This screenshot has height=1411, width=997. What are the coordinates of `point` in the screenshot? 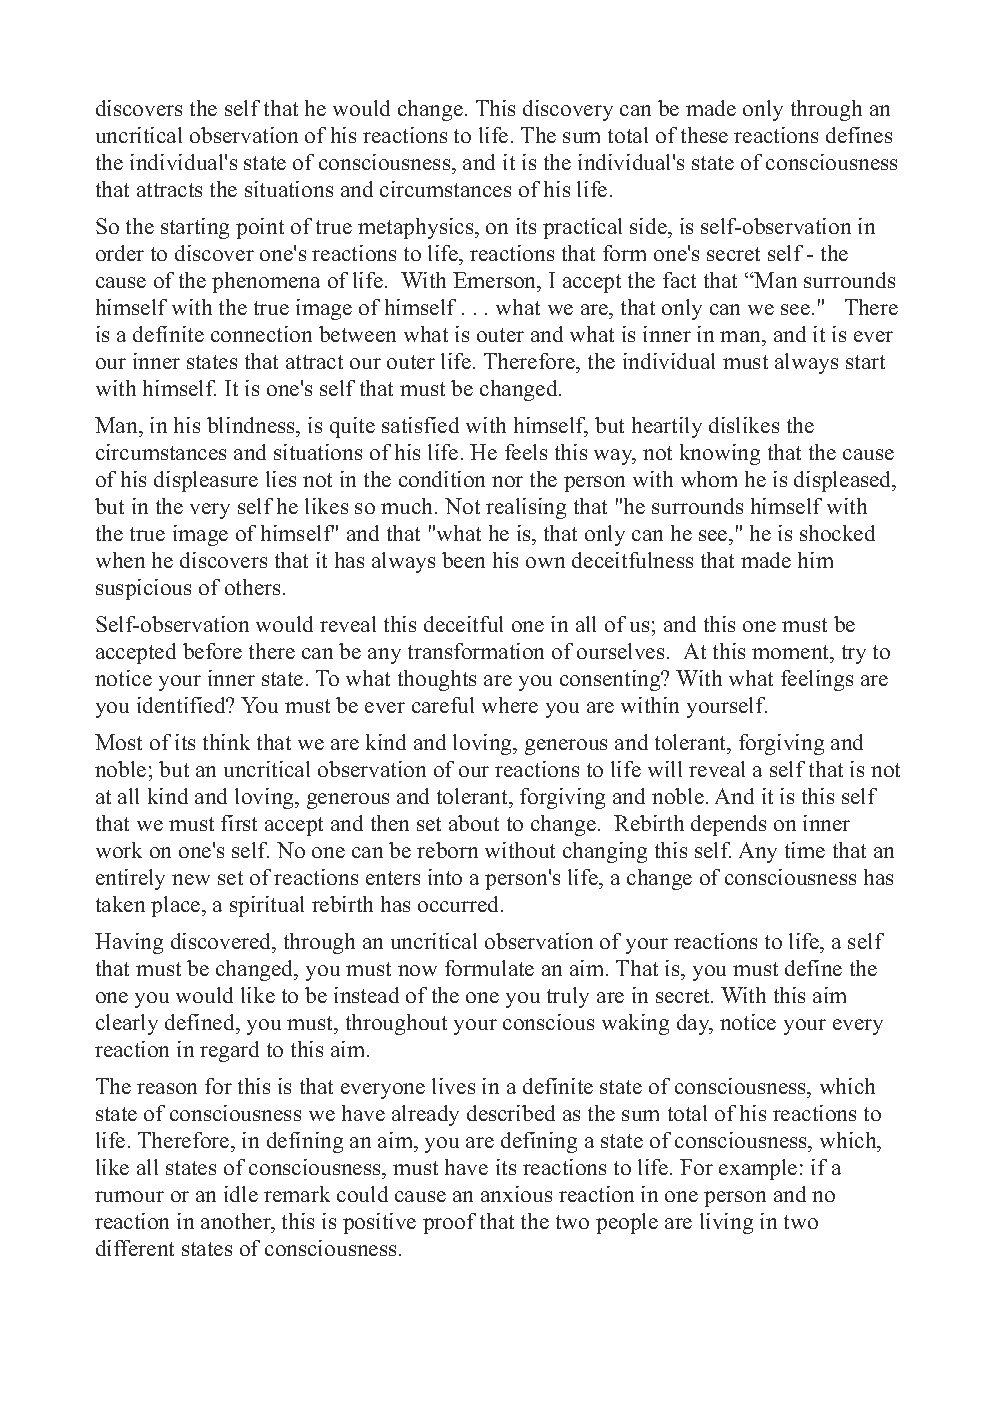 It's located at (260, 228).
